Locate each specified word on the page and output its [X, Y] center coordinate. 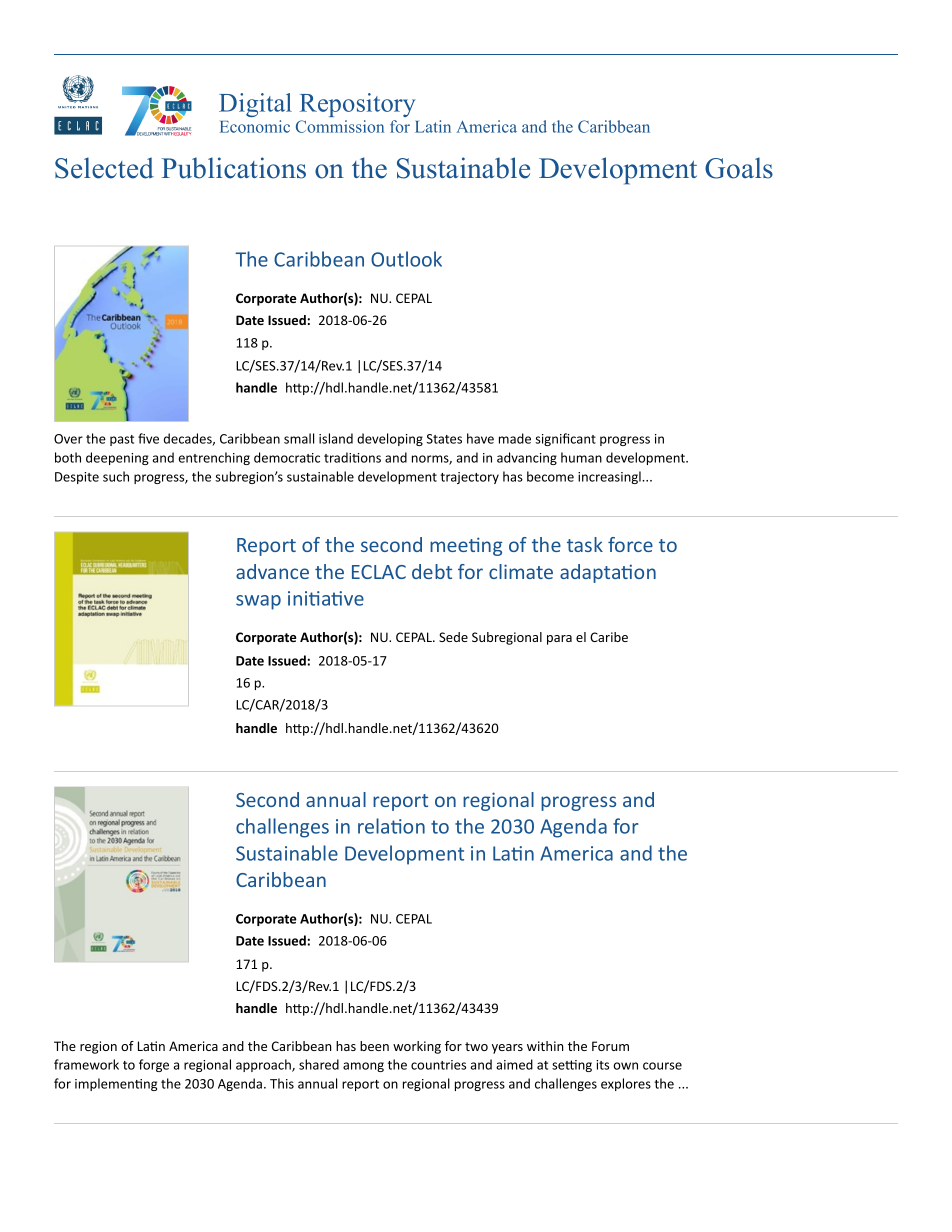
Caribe [609, 637]
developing [390, 439]
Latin [433, 126]
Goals [739, 168]
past [122, 440]
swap [258, 602]
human [581, 457]
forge [154, 1065]
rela [375, 826]
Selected [104, 168]
